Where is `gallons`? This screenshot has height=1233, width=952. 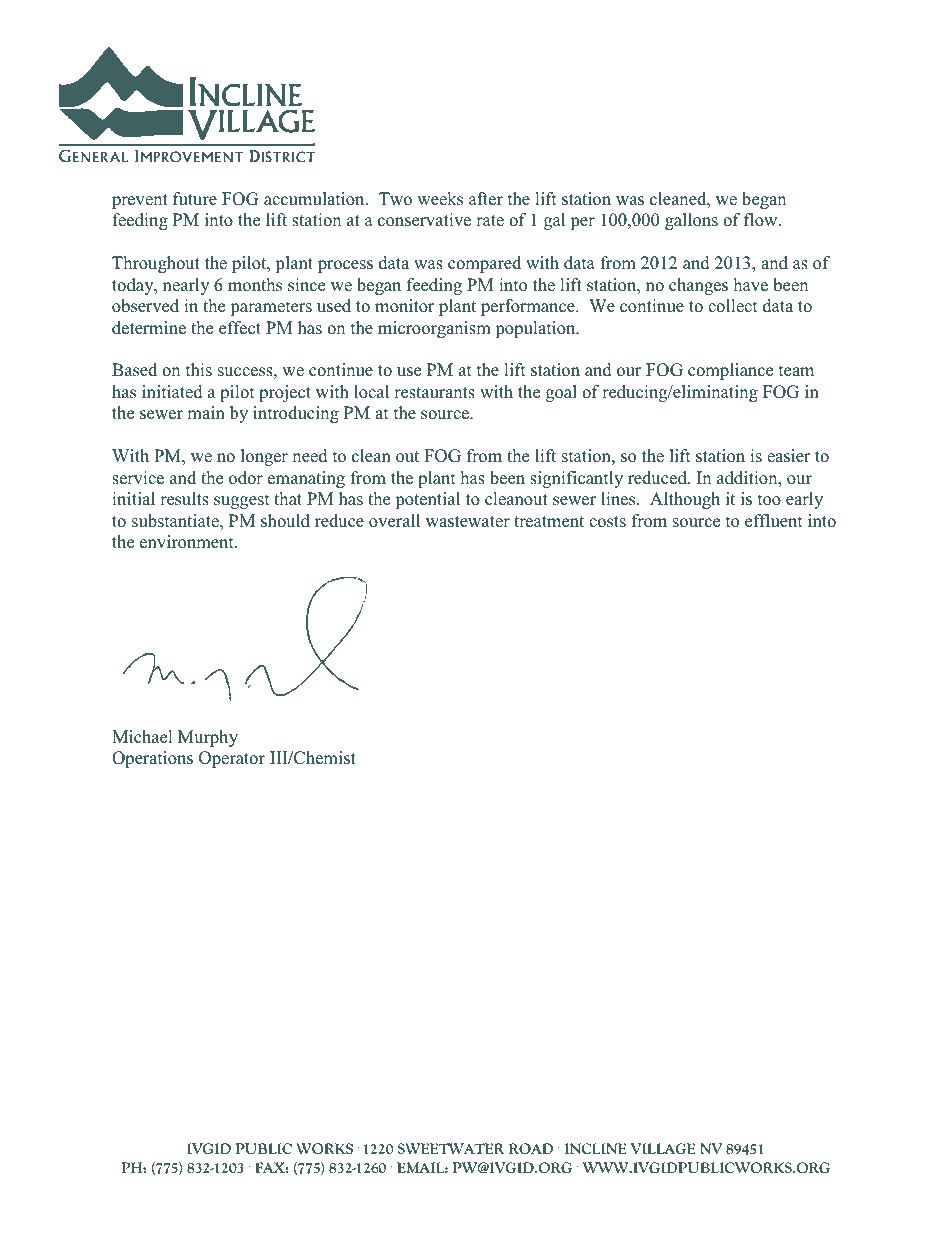
gallons is located at coordinates (691, 221).
